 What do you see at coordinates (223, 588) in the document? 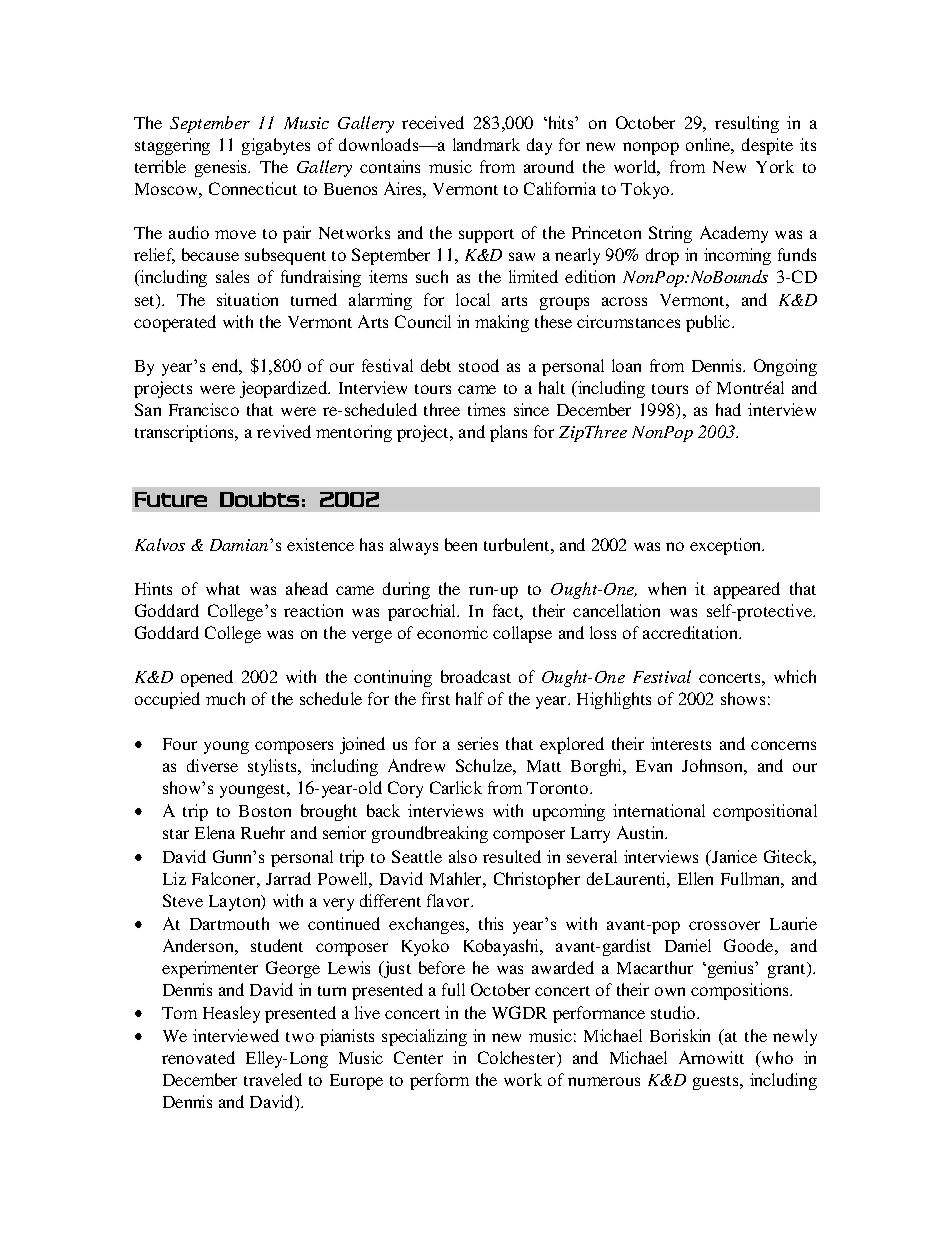
I see `what` at bounding box center [223, 588].
